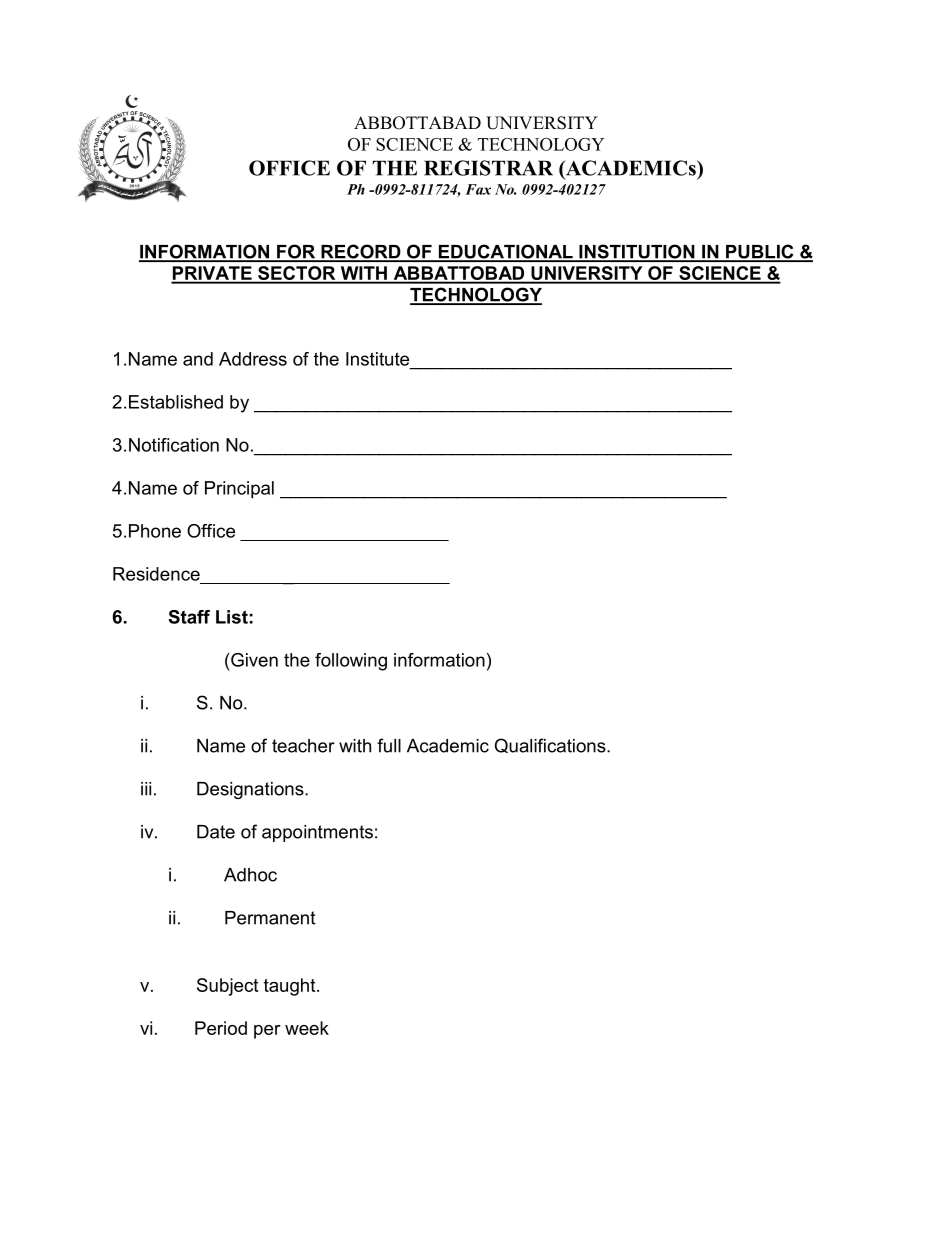  I want to click on Address, so click(253, 359).
